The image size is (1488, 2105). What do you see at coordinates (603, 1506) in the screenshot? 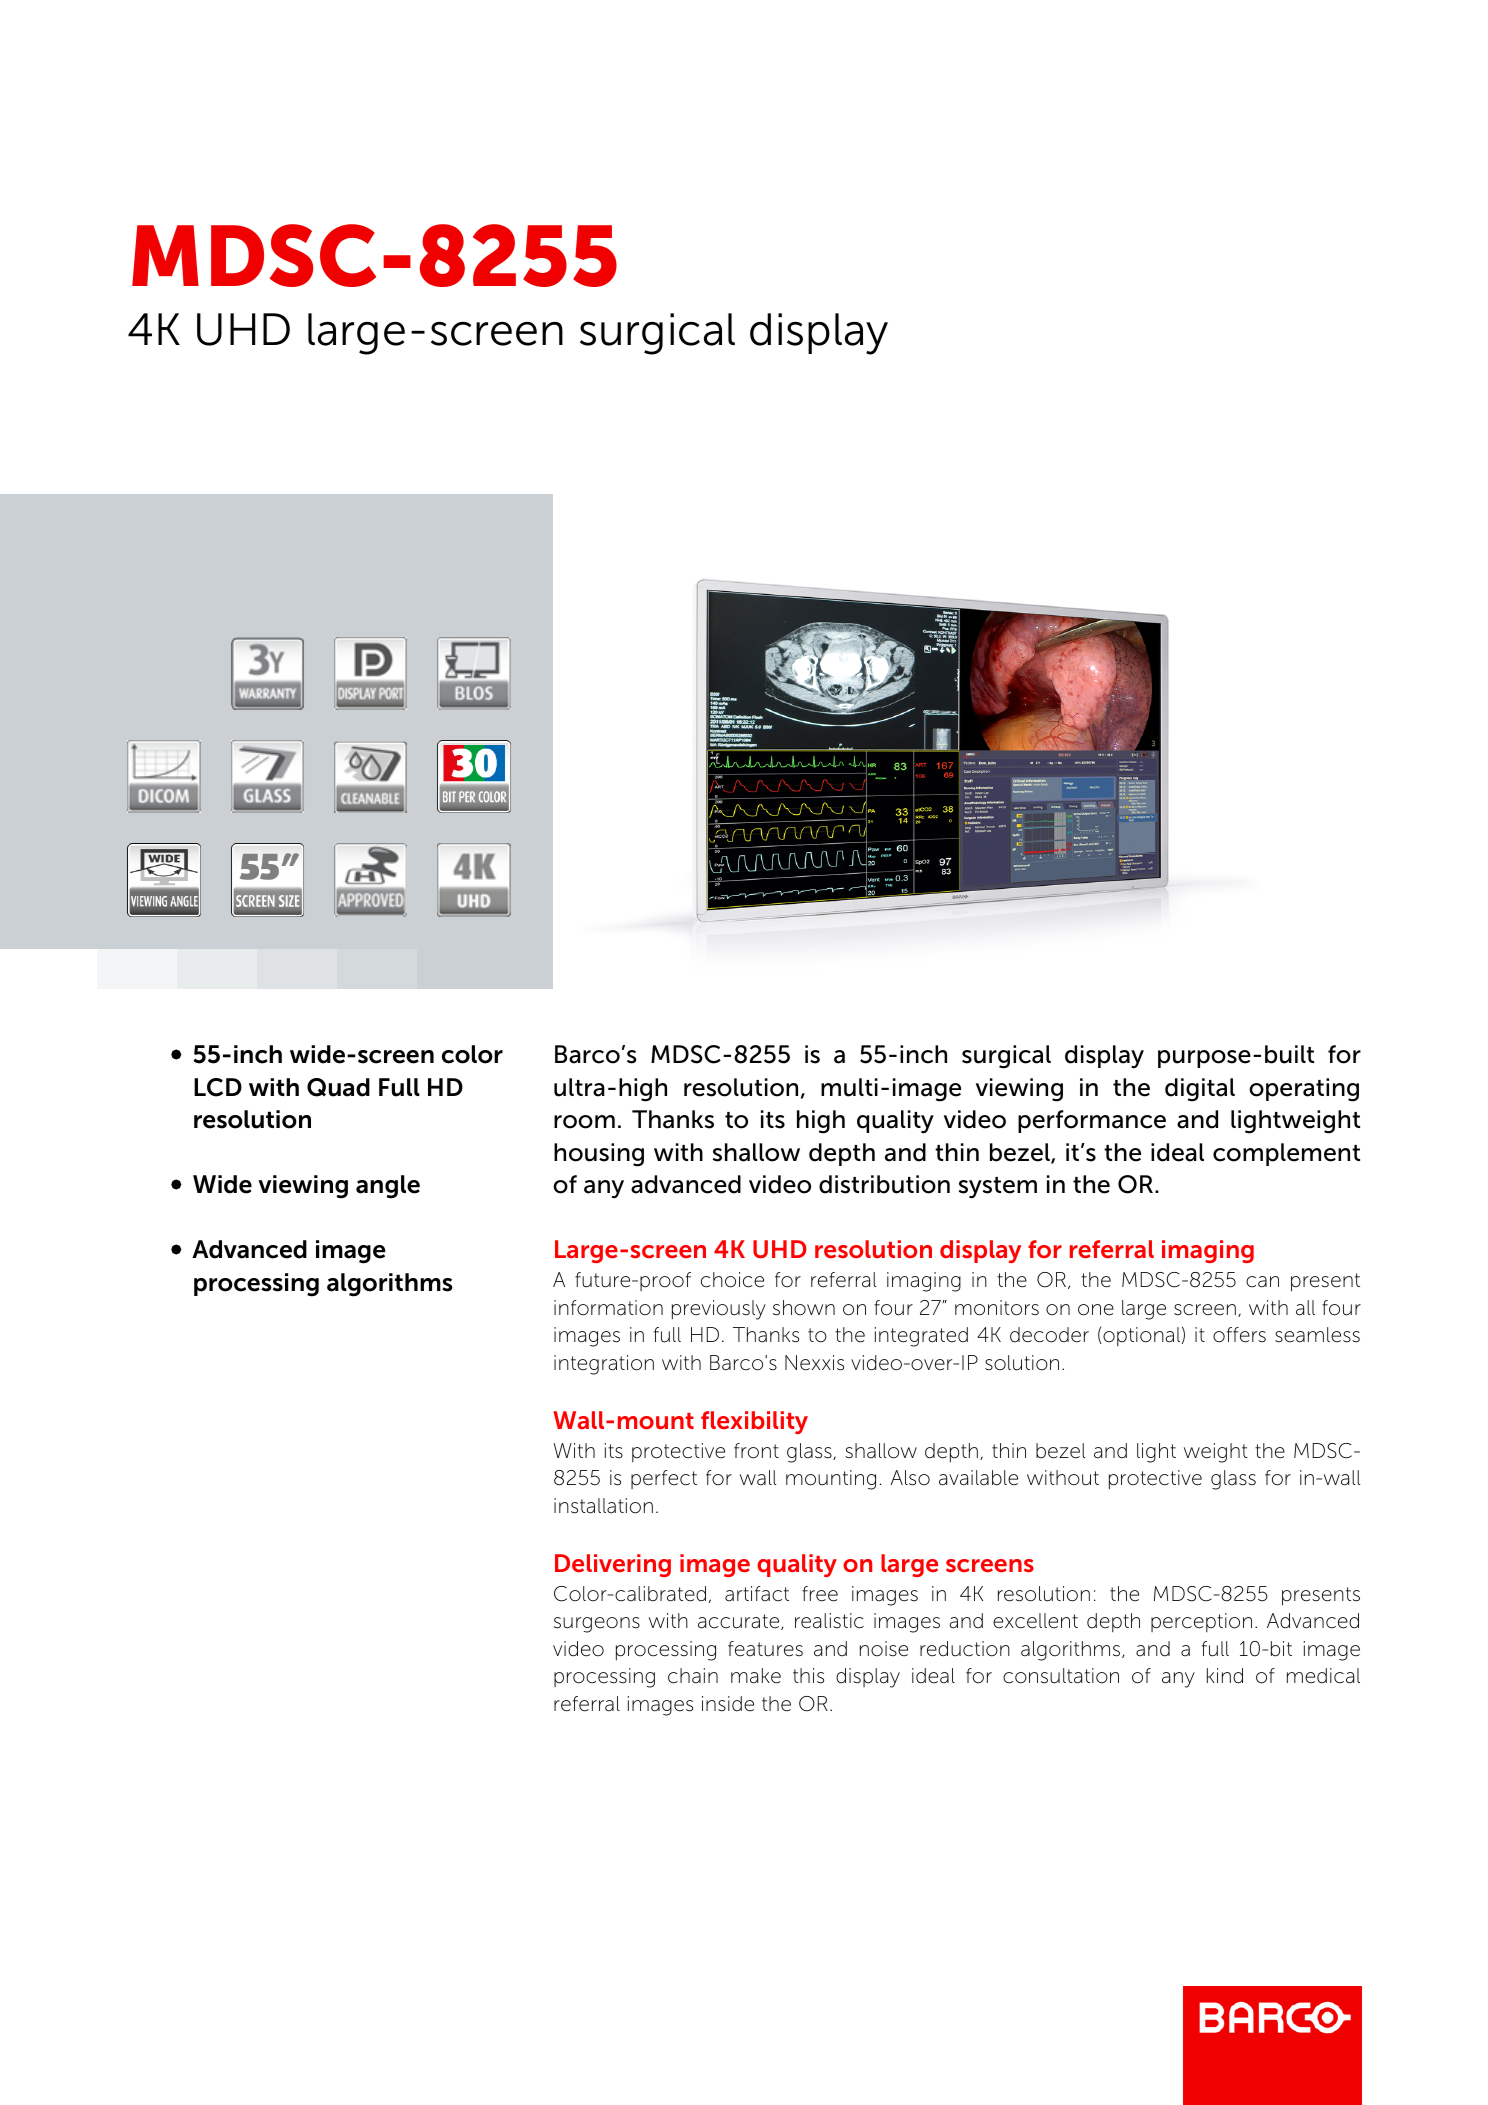
I see `installation` at bounding box center [603, 1506].
